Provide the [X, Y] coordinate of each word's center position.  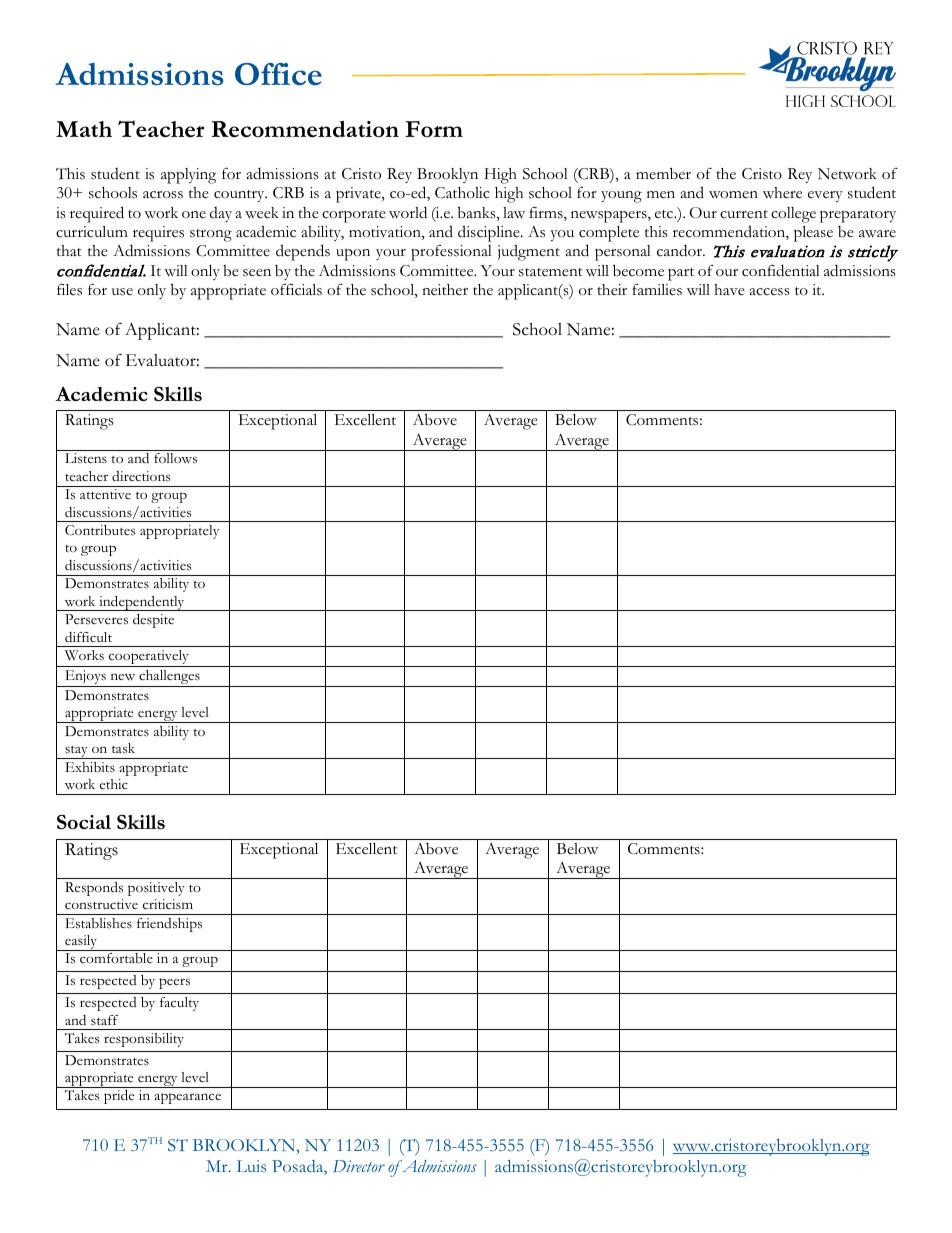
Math [84, 129]
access [769, 292]
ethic [114, 784]
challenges [169, 678]
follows [175, 458]
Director [359, 1166]
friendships [169, 925]
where [782, 193]
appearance [187, 1098]
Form [434, 129]
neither [445, 290]
